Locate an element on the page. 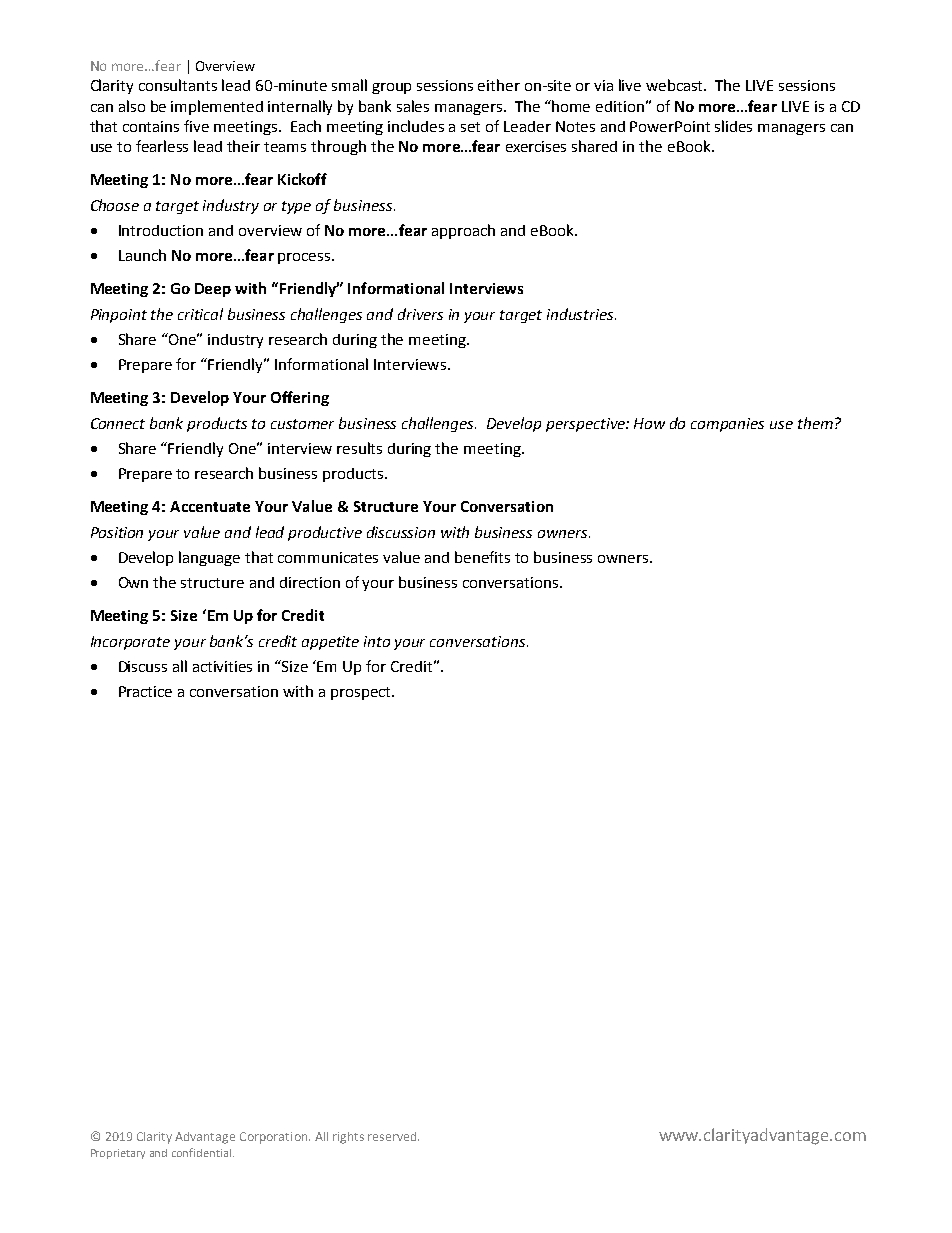 This image has height=1233, width=952. companies is located at coordinates (727, 425).
